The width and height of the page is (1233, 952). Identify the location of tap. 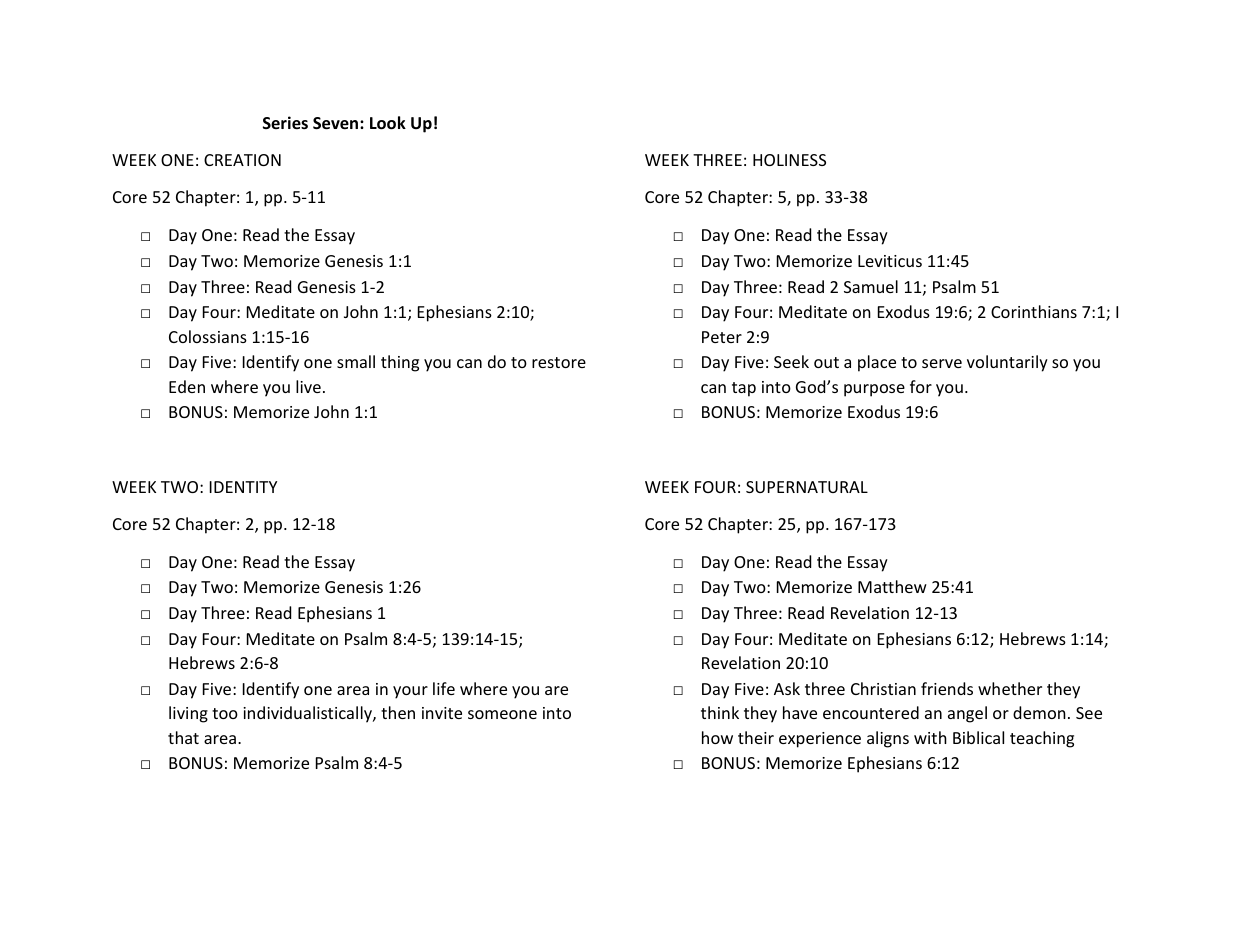
(744, 389).
